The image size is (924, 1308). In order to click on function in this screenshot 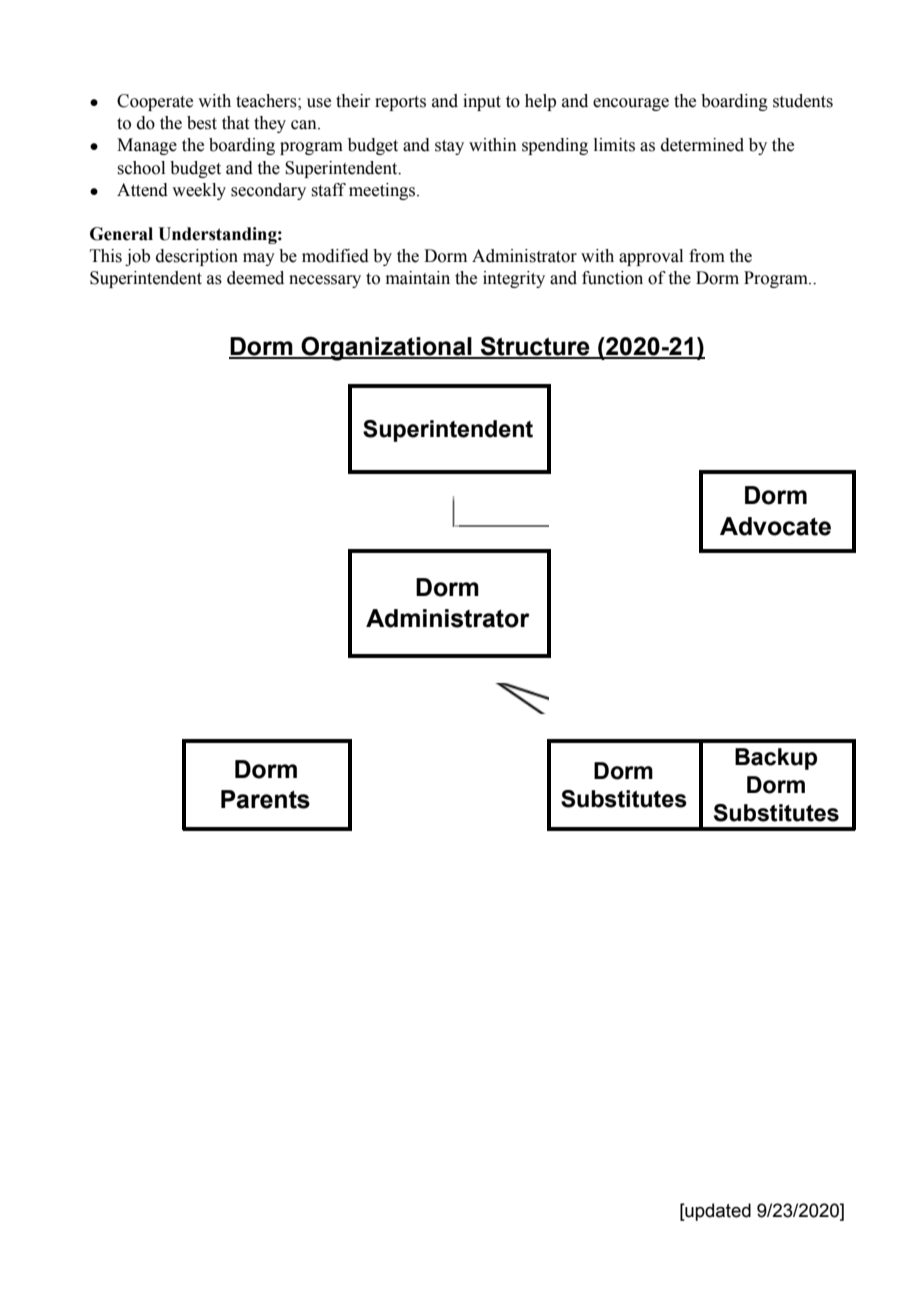, I will do `click(612, 278)`.
